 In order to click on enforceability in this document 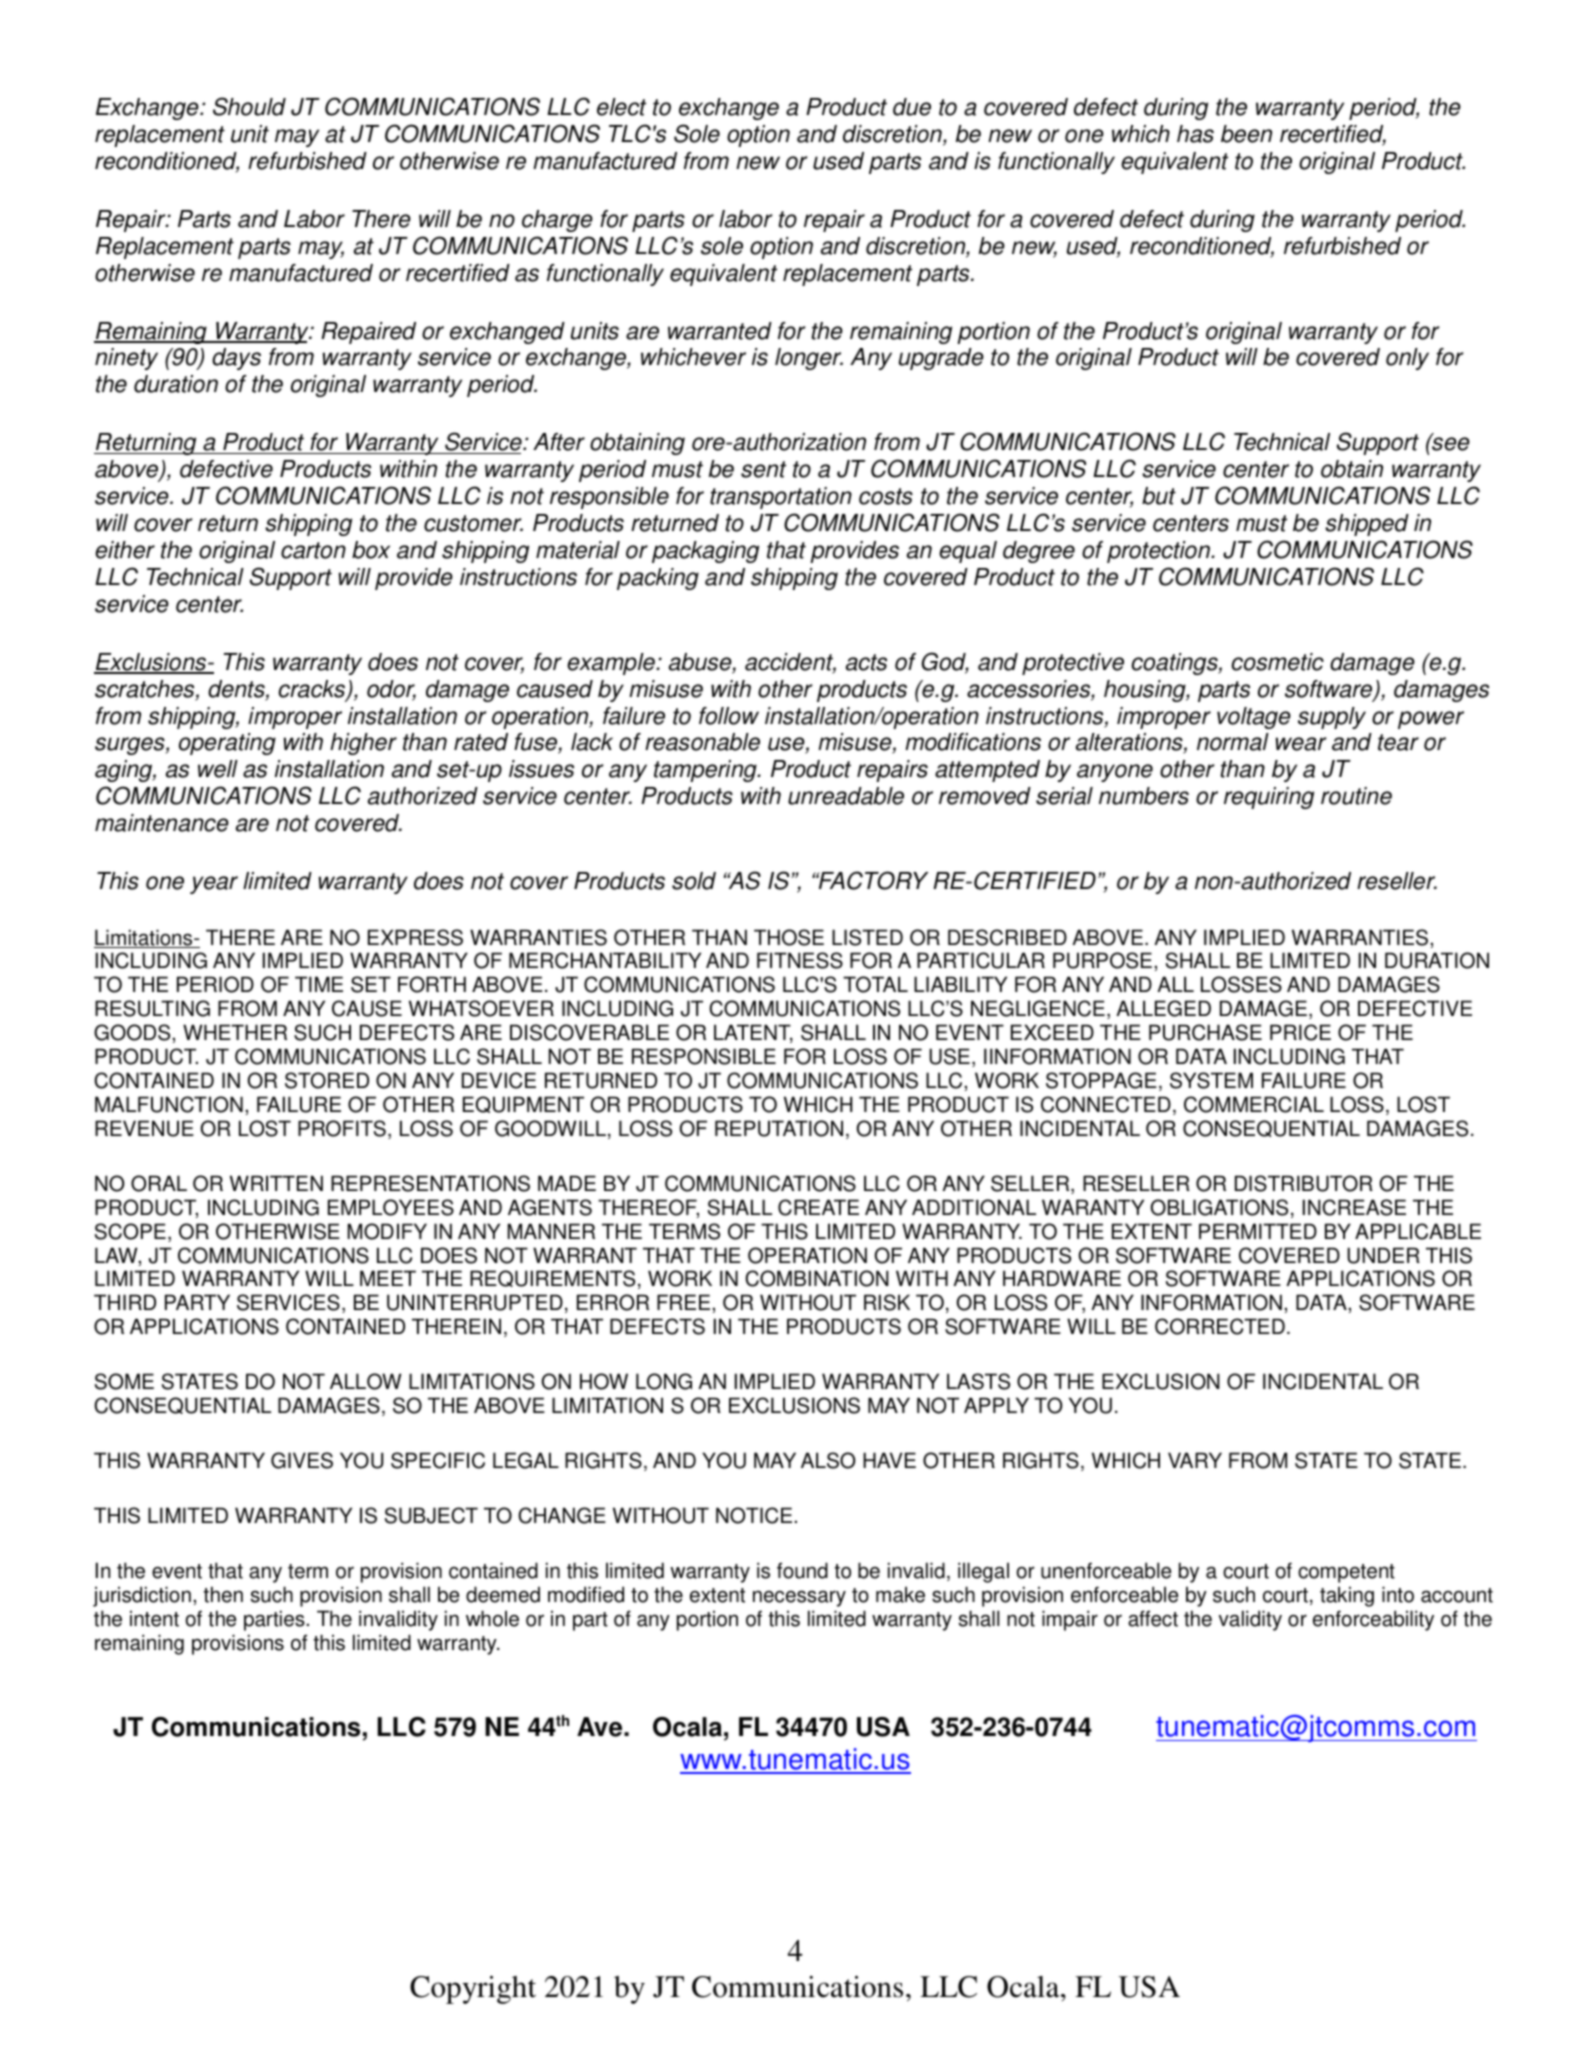, I will do `click(1373, 1620)`.
